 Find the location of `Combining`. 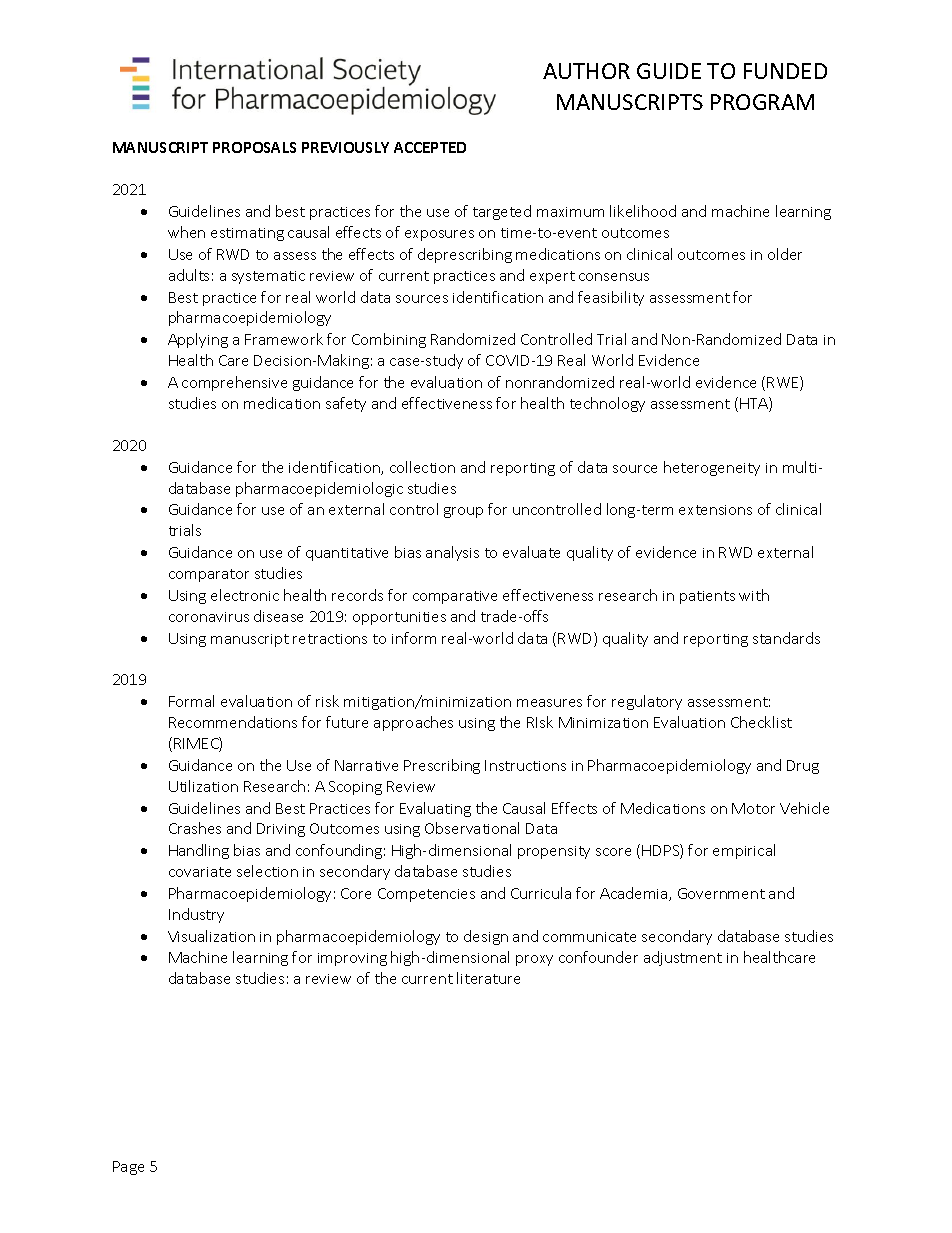

Combining is located at coordinates (389, 340).
